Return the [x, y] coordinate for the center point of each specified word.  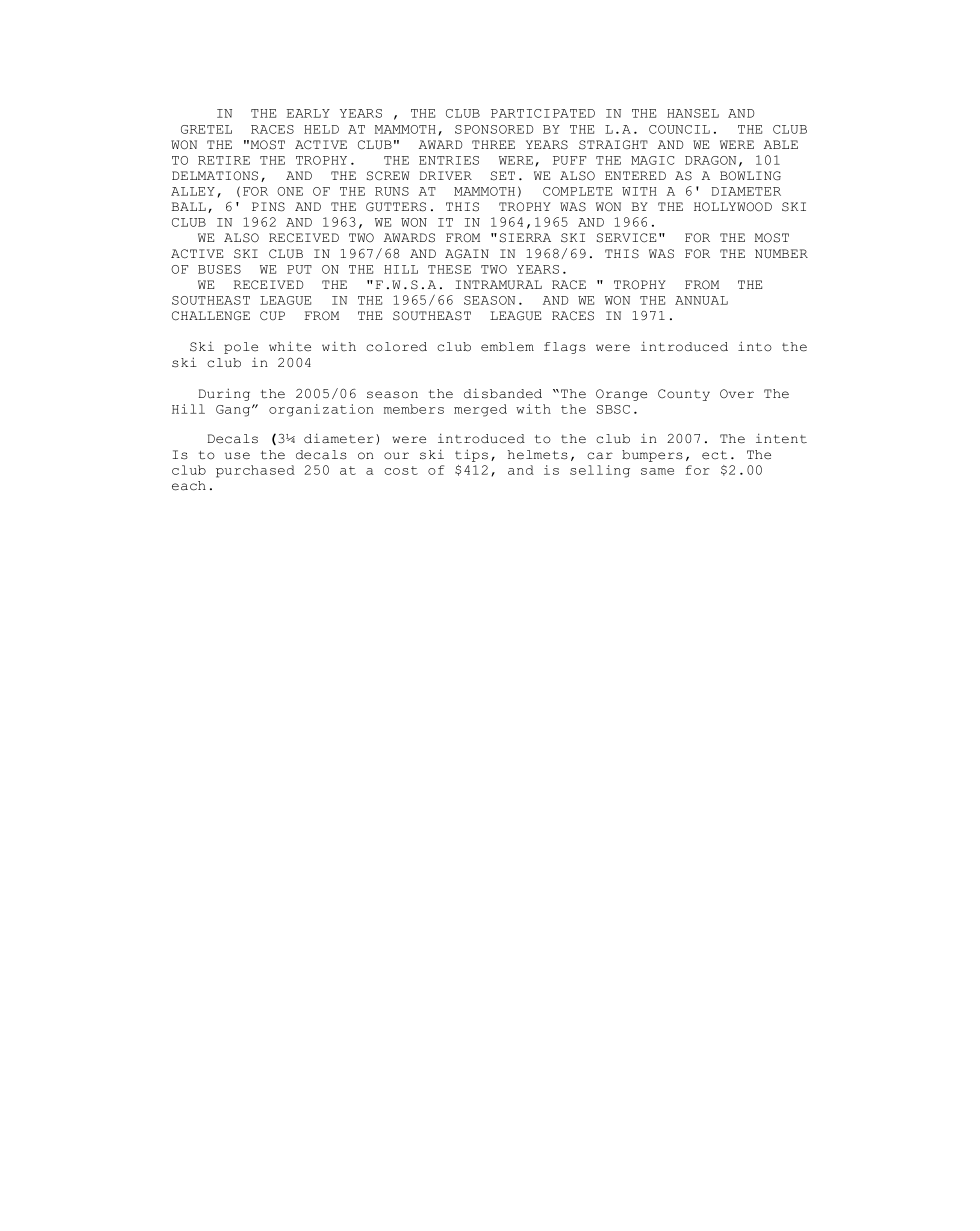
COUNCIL [679, 129]
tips [471, 455]
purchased [255, 471]
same [657, 471]
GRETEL [206, 129]
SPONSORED [494, 129]
